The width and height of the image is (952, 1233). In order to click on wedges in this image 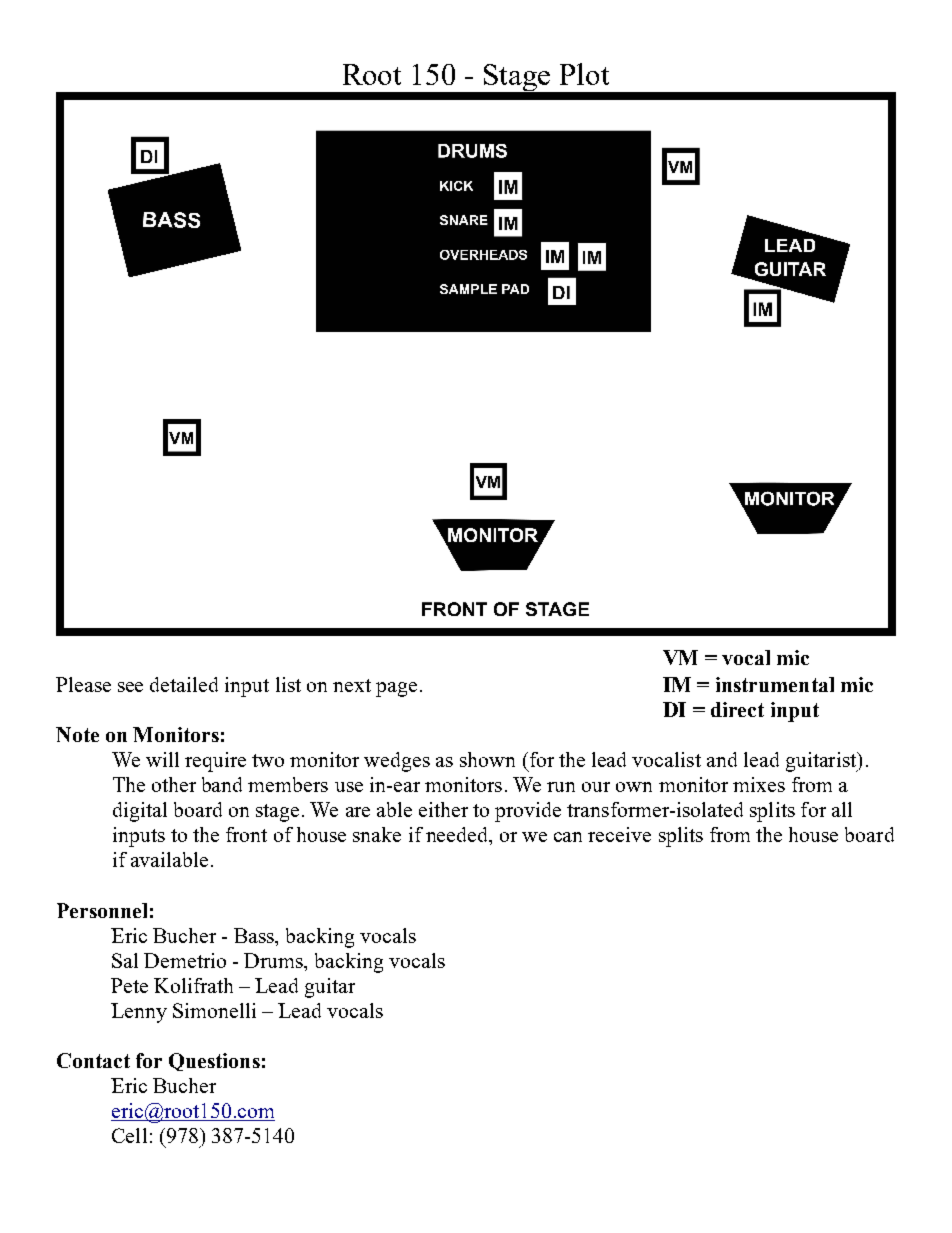, I will do `click(397, 762)`.
